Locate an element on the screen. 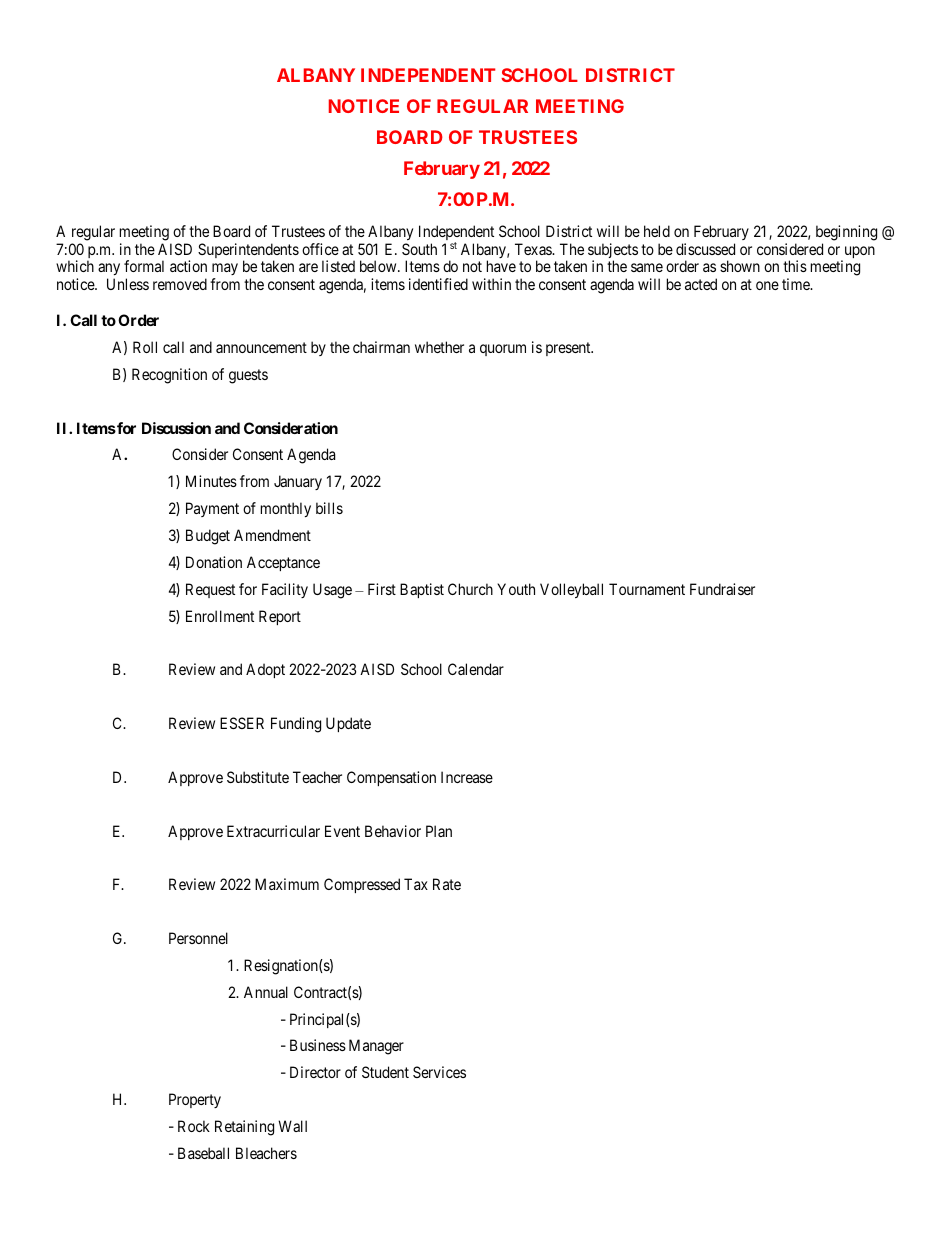  Services is located at coordinates (439, 1072).
